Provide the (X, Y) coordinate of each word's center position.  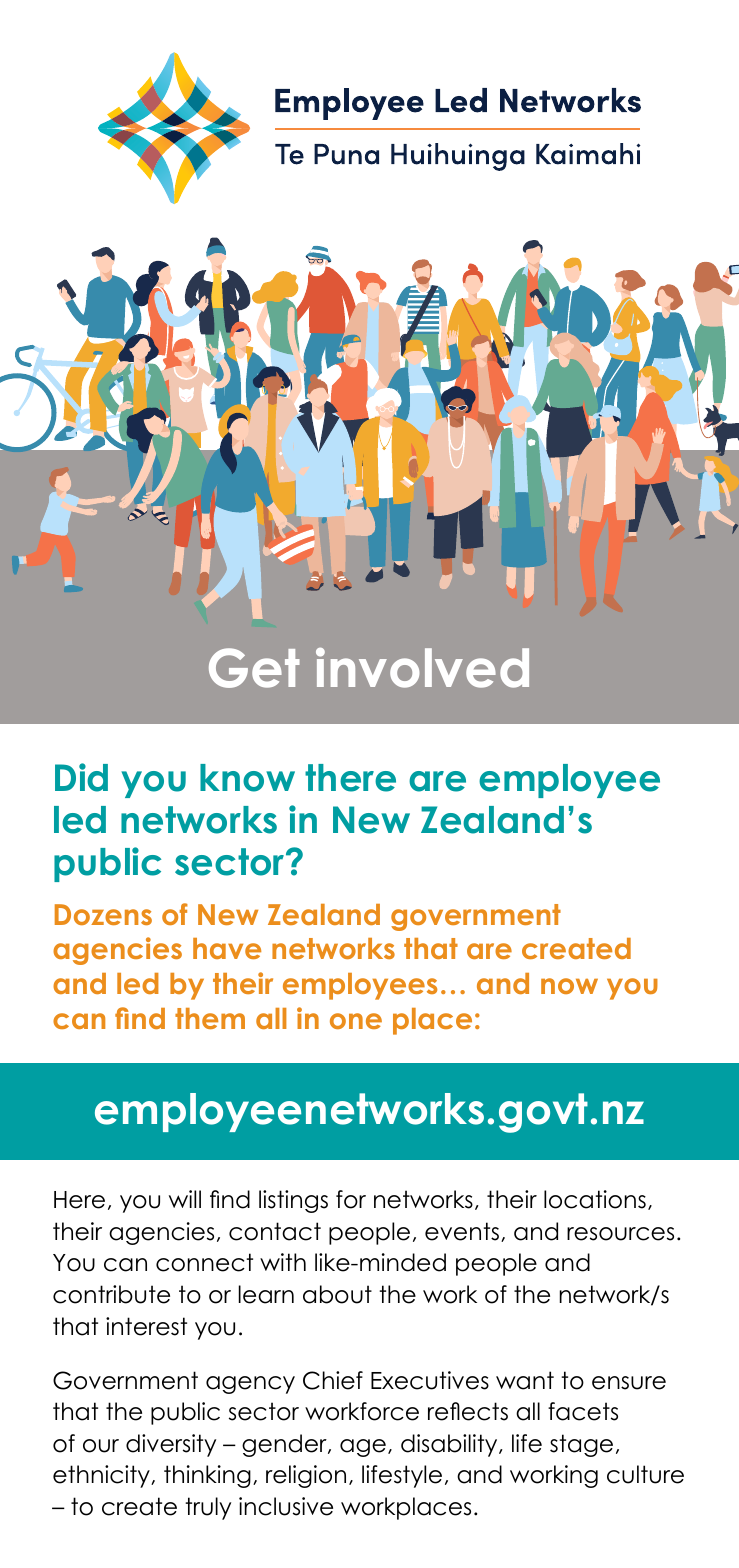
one (356, 1021)
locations (595, 1199)
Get (254, 668)
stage (581, 1445)
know (247, 778)
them (210, 1018)
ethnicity (102, 1476)
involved (422, 668)
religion (306, 1476)
